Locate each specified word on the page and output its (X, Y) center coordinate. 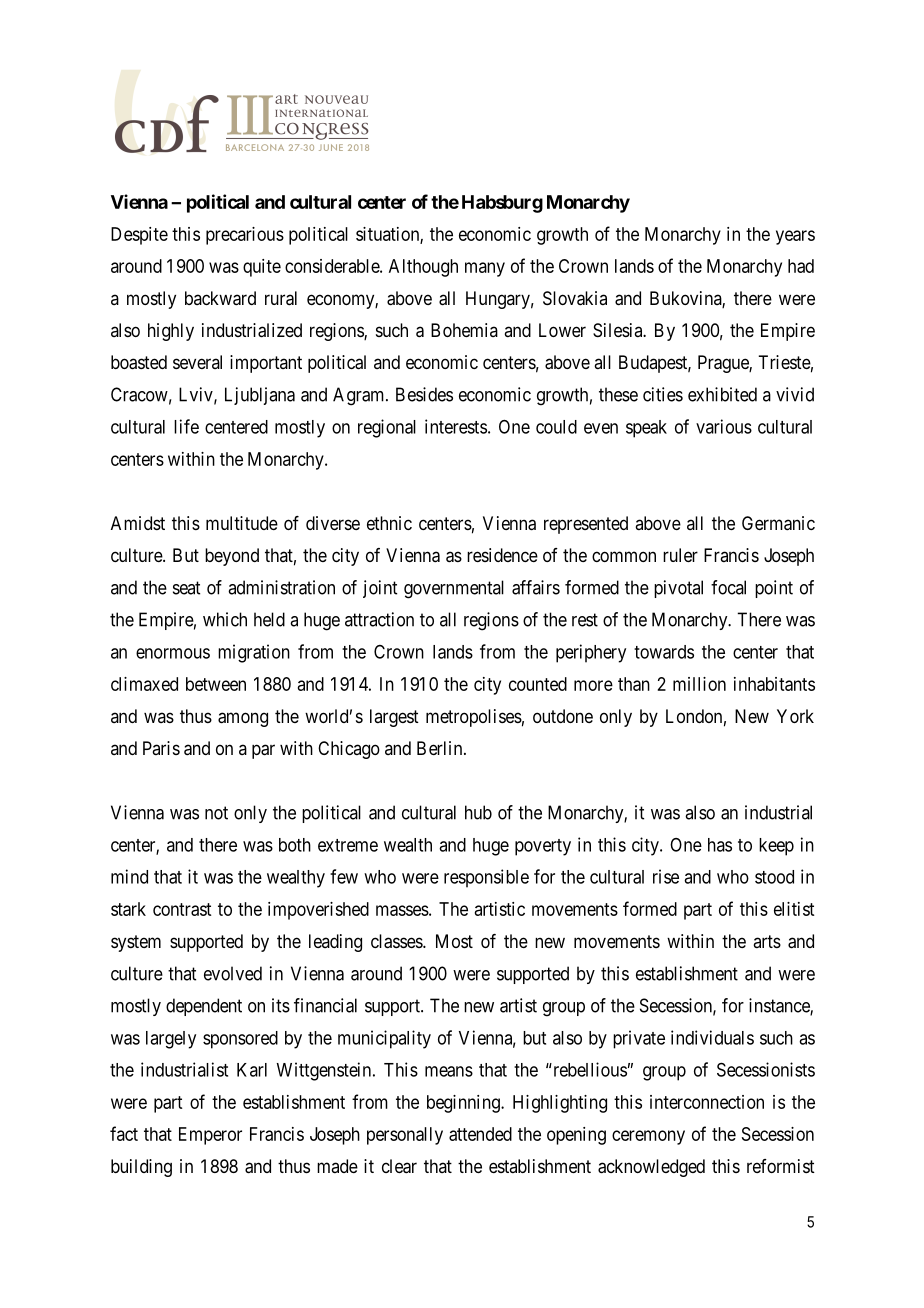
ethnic (389, 523)
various (724, 426)
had (801, 266)
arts (767, 941)
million (699, 684)
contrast (182, 909)
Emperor (210, 1136)
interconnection (707, 1102)
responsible (486, 878)
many (485, 269)
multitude (242, 523)
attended (480, 1134)
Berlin (441, 748)
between (216, 684)
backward (220, 298)
